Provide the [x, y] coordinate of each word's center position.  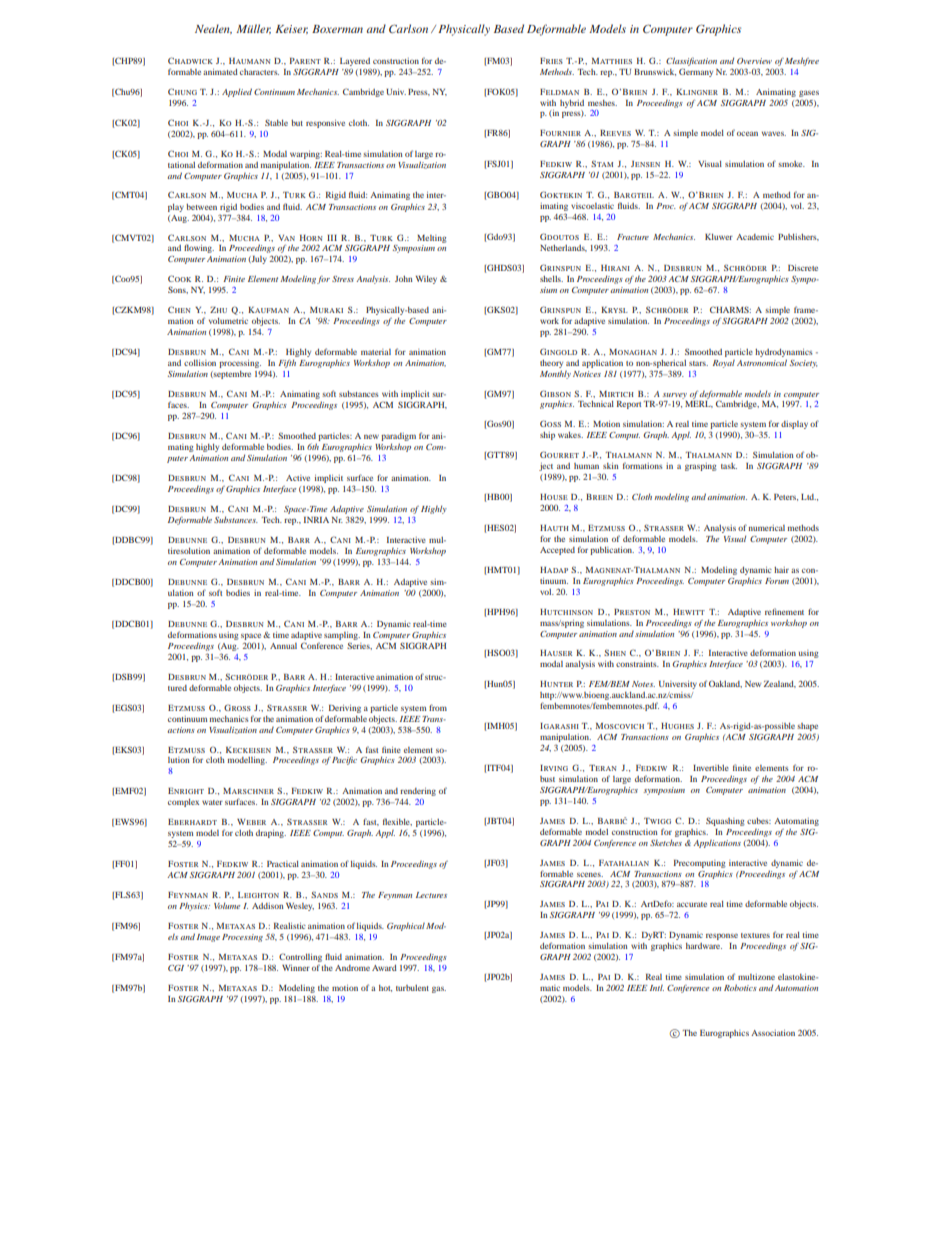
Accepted [557, 551]
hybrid [572, 104]
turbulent [412, 988]
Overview [754, 61]
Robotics [740, 987]
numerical [766, 528]
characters [259, 72]
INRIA [316, 520]
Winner [296, 968]
